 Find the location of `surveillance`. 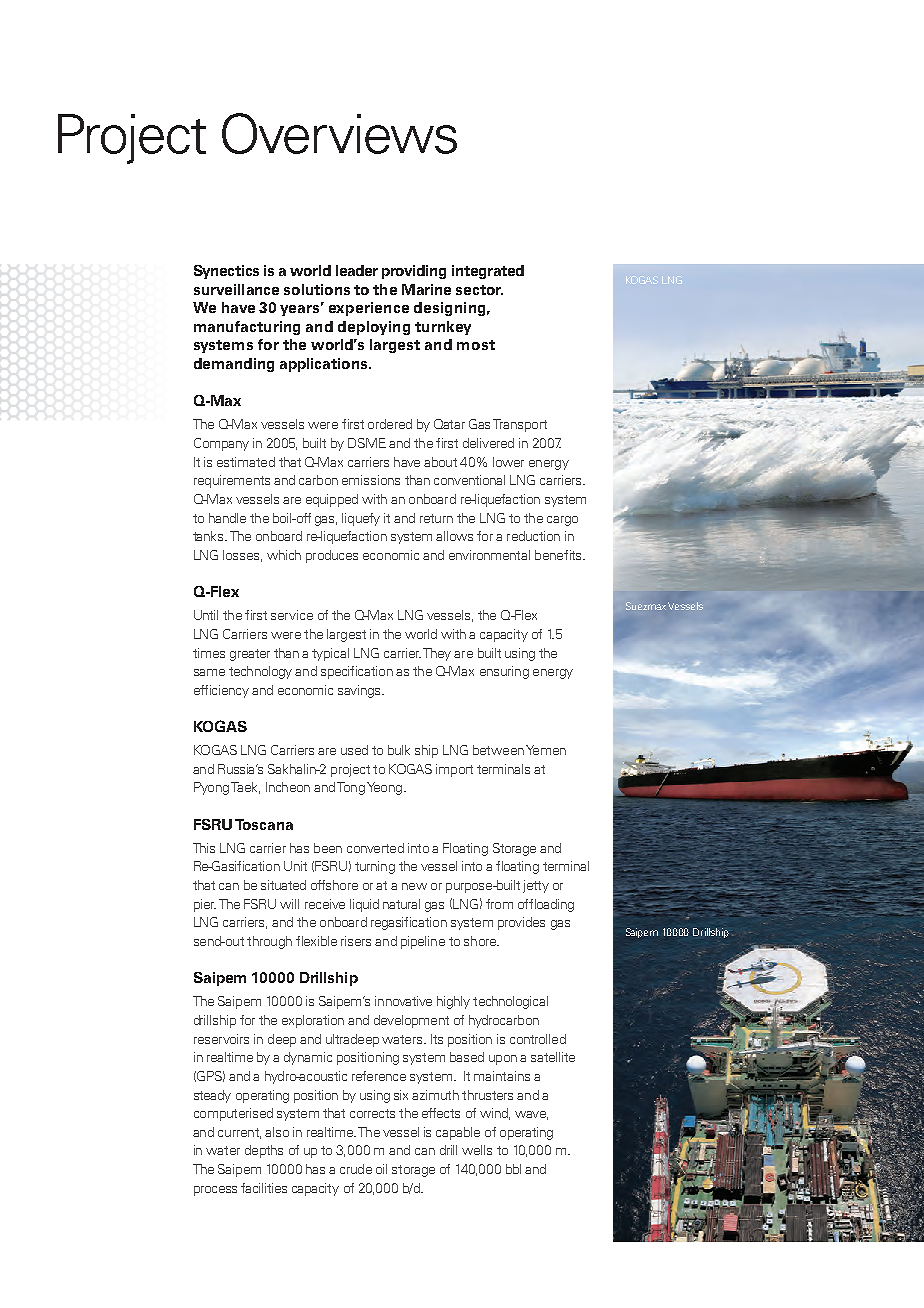

surveillance is located at coordinates (236, 289).
